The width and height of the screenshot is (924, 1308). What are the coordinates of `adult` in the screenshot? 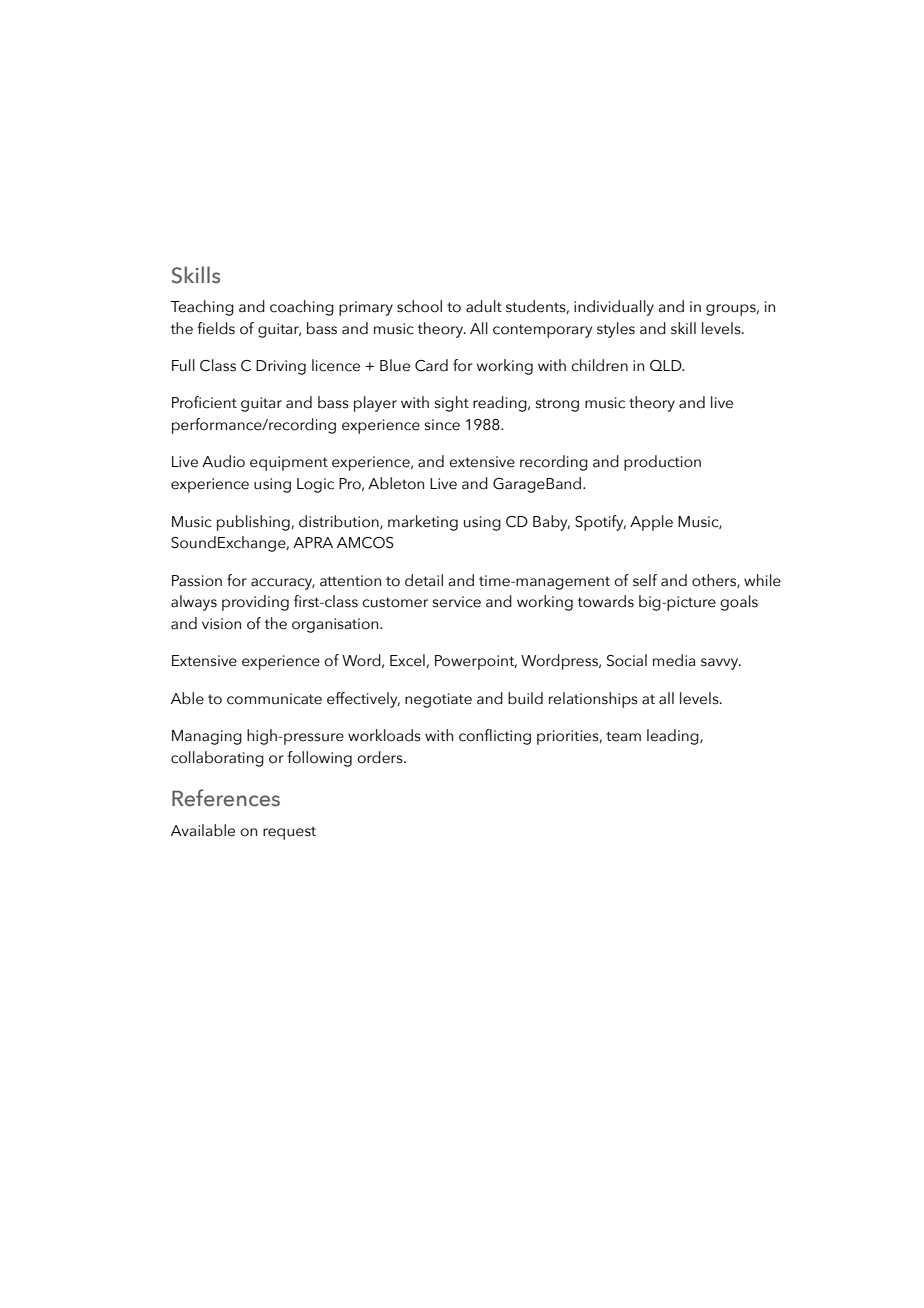 It's located at (484, 306).
